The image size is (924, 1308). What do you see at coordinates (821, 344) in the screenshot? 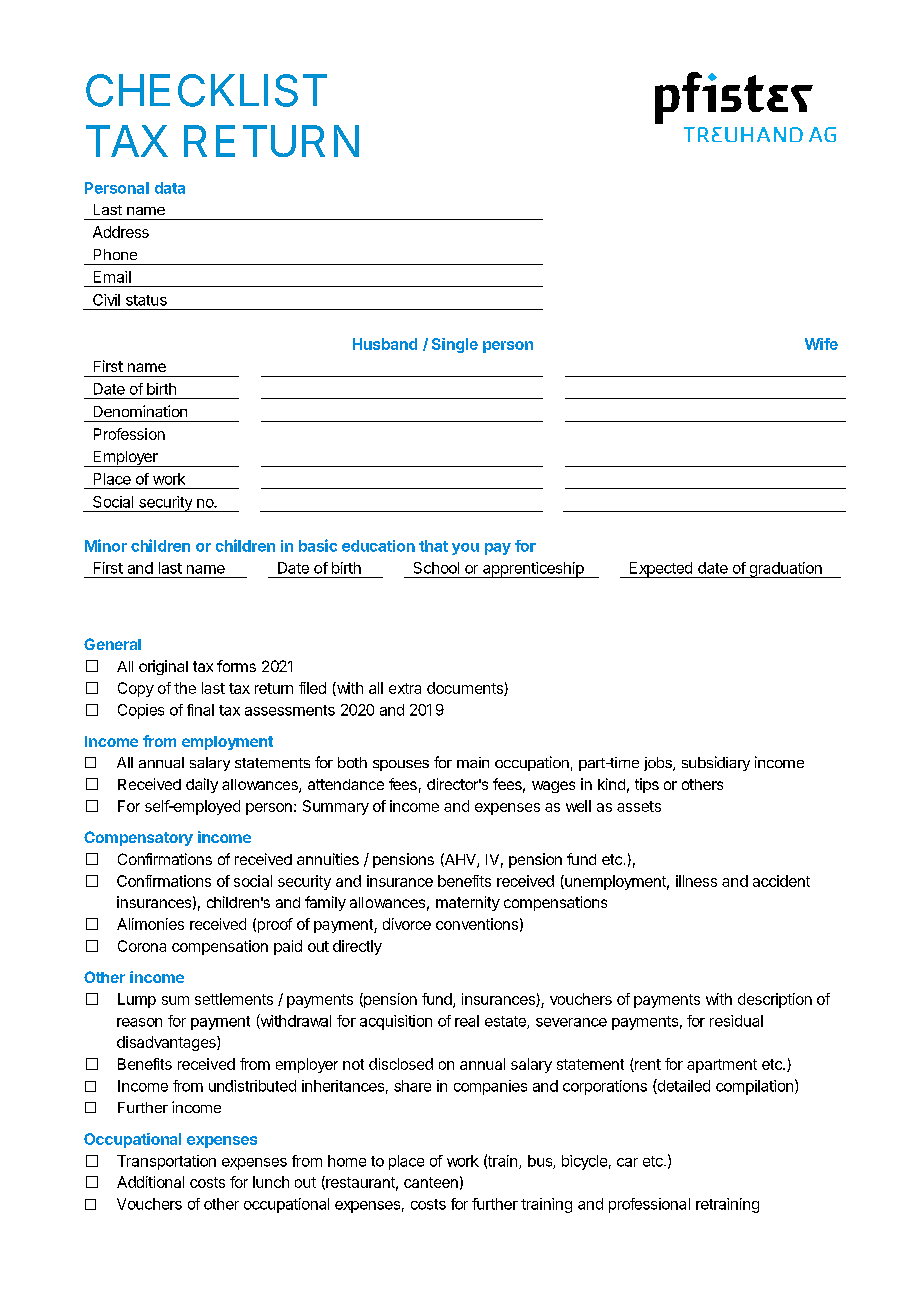
I see `Wife` at bounding box center [821, 344].
